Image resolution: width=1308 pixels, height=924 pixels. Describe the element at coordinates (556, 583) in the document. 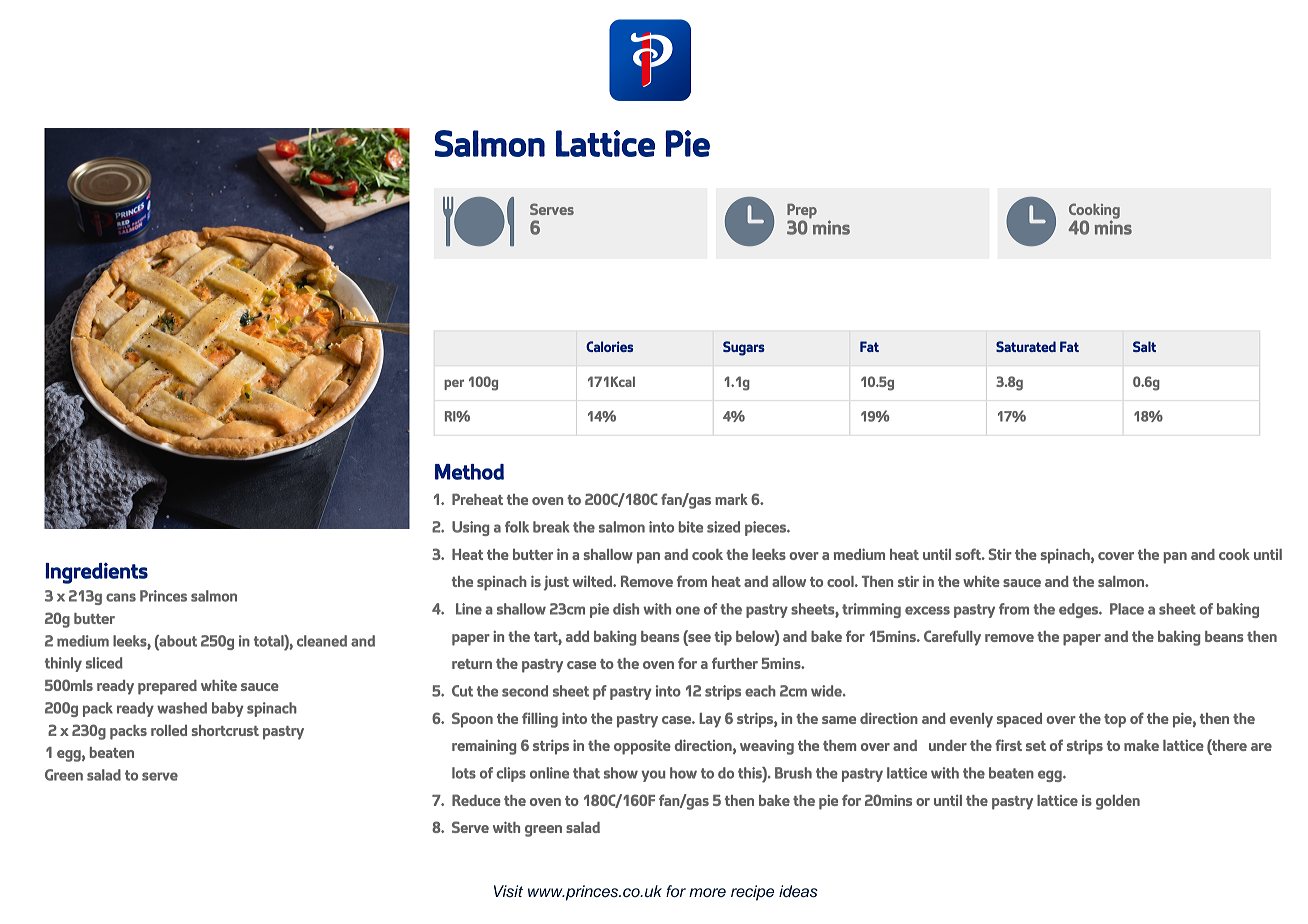

I see `just` at that location.
